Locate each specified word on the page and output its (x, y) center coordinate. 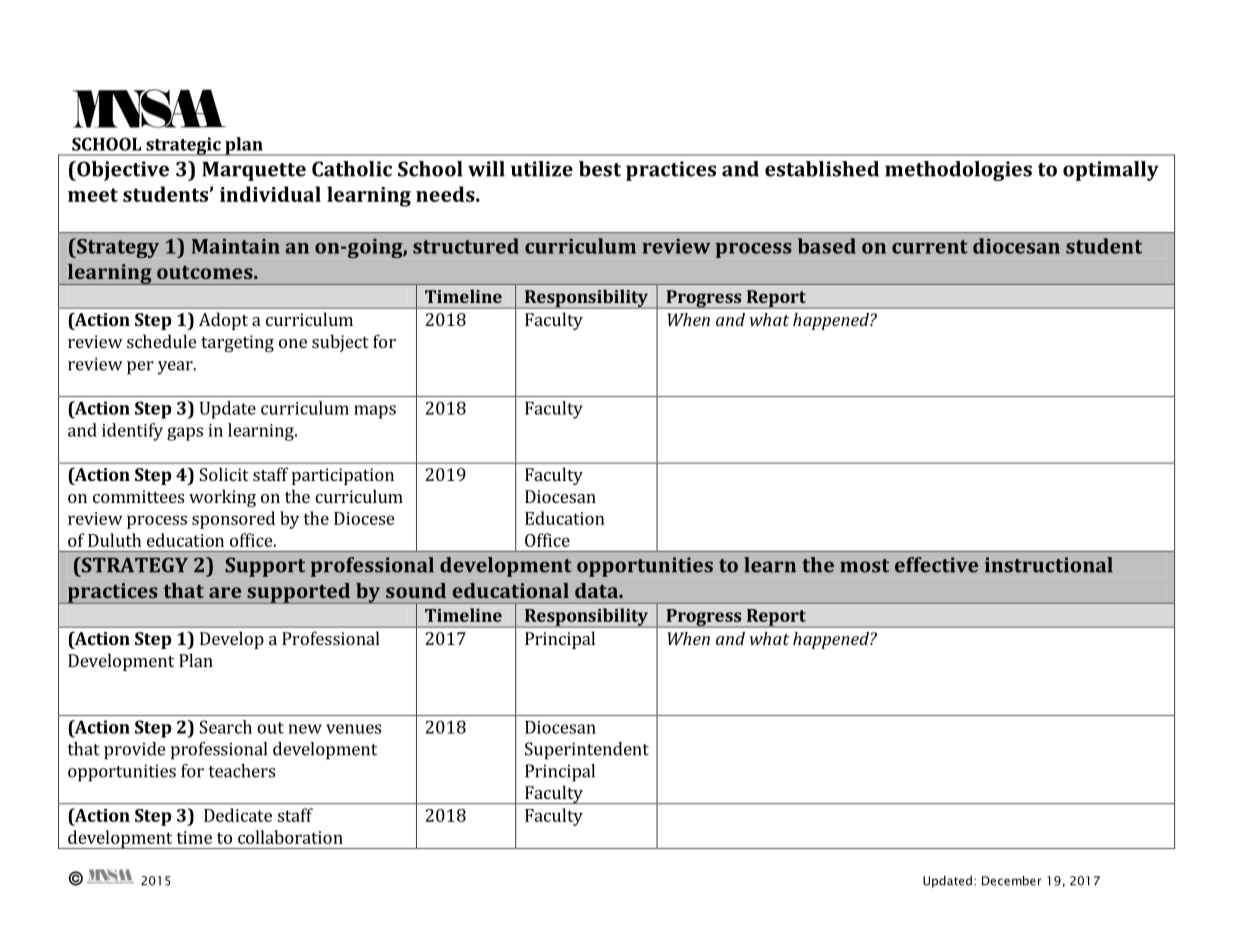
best (600, 169)
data (597, 590)
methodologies (958, 171)
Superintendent (587, 751)
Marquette (254, 171)
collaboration (290, 837)
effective (936, 565)
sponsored (233, 520)
